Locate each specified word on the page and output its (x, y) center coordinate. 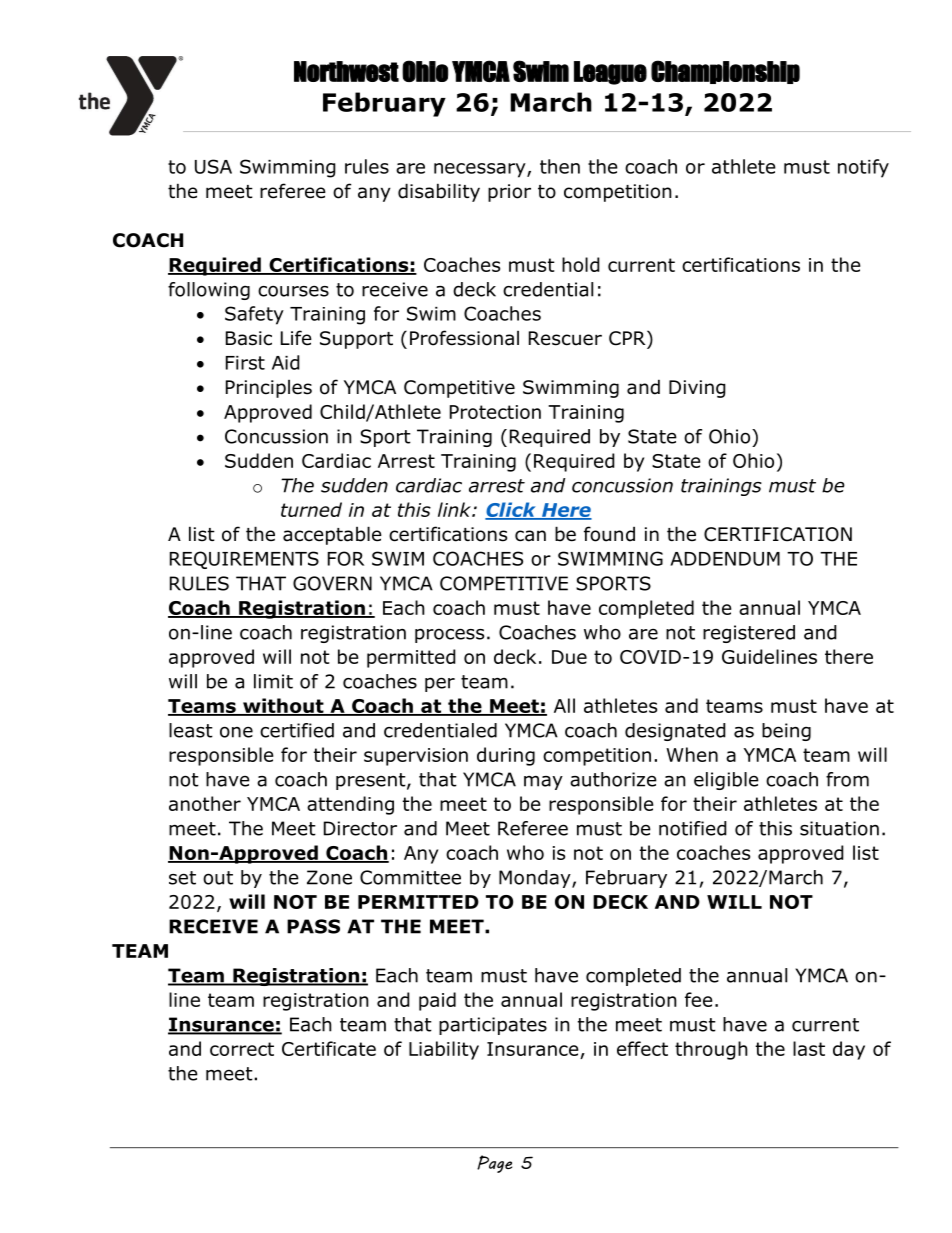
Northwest (346, 71)
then (560, 166)
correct (242, 1049)
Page (494, 1164)
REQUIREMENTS (244, 560)
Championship (725, 72)
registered (749, 634)
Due (569, 657)
